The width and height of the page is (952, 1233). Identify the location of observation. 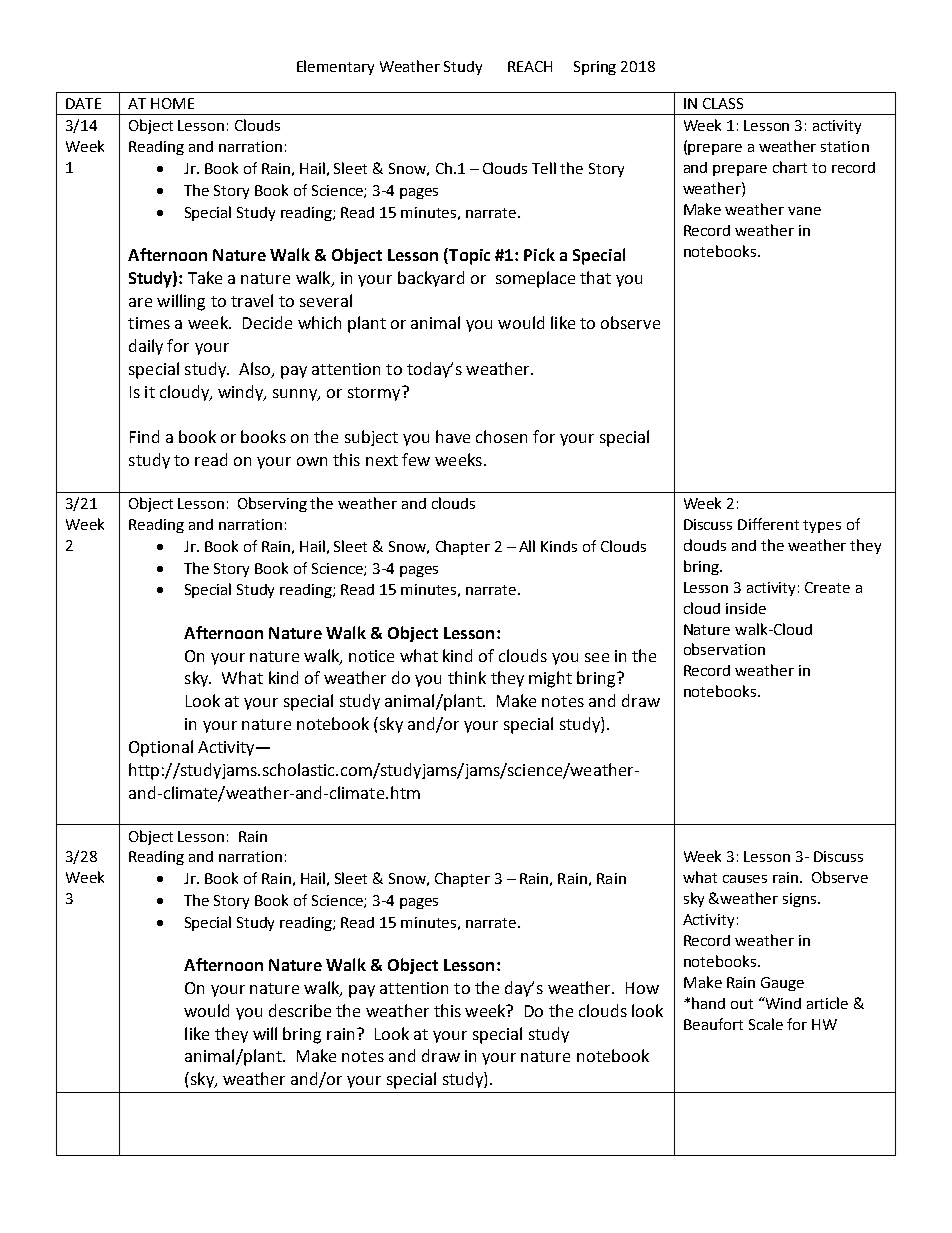
(724, 649).
